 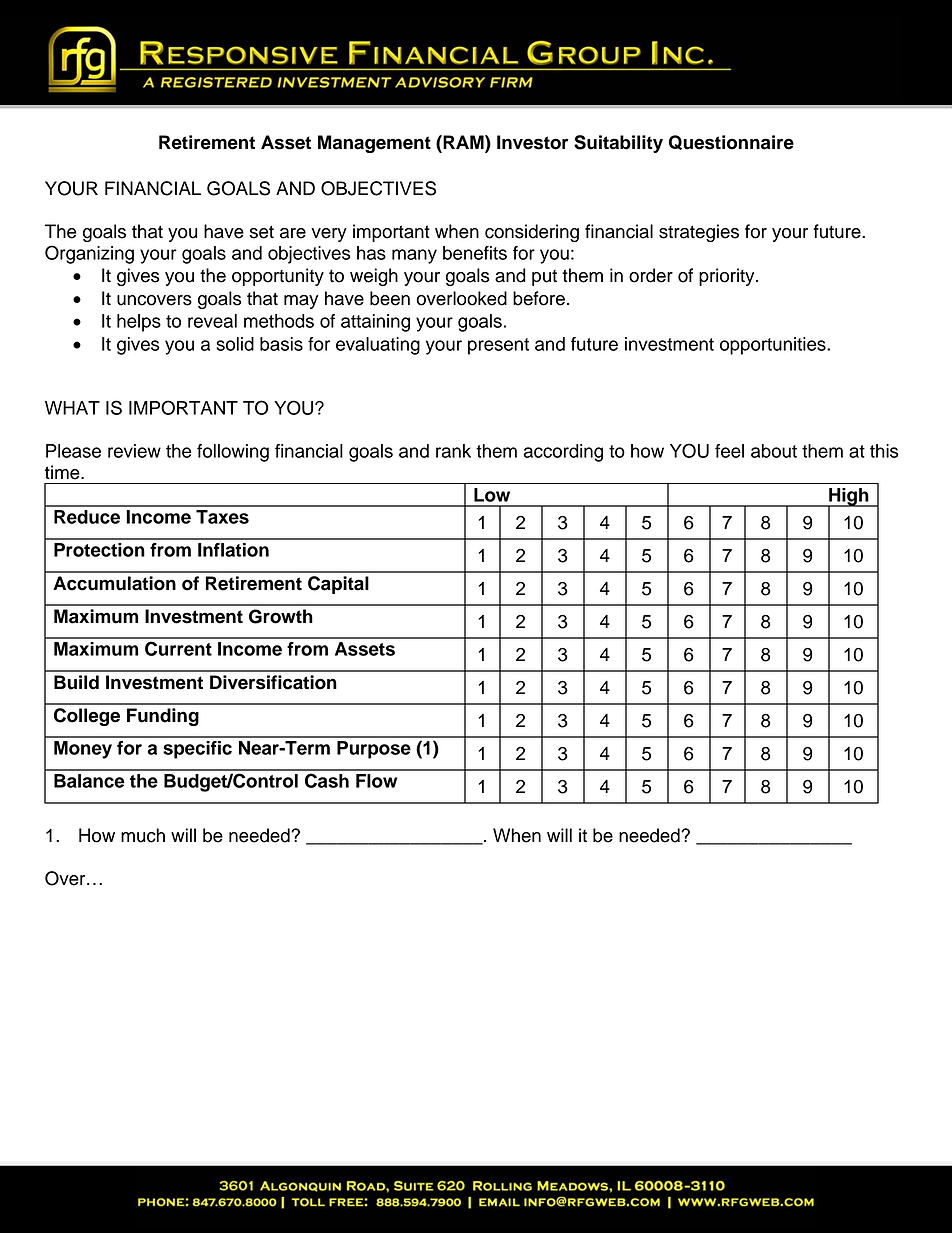 What do you see at coordinates (293, 233) in the image?
I see `are` at bounding box center [293, 233].
